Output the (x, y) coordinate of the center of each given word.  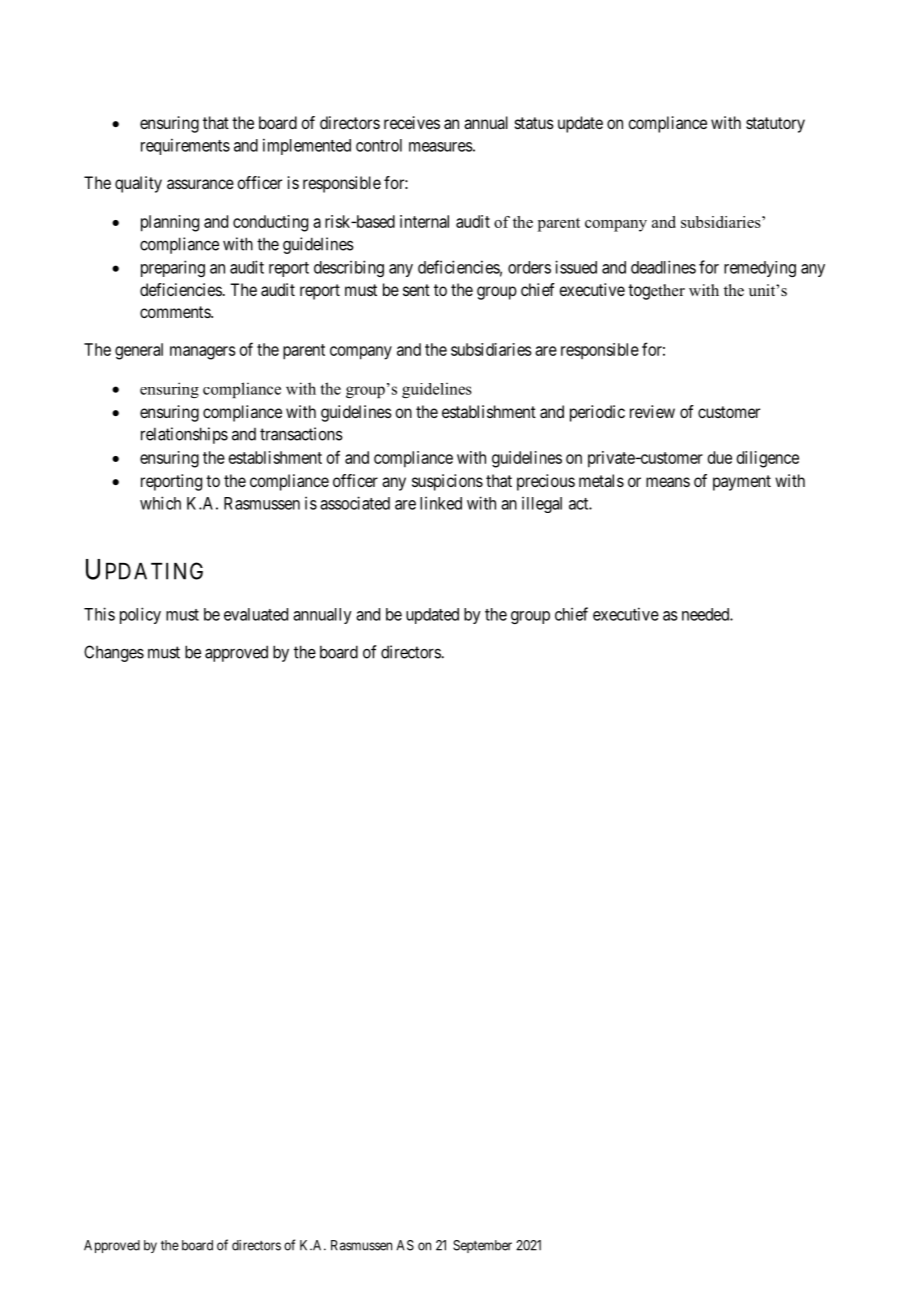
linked (441, 503)
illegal (542, 504)
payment (742, 483)
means (668, 482)
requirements (185, 146)
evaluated (256, 614)
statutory (775, 125)
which (160, 503)
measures (441, 147)
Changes (114, 653)
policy (140, 615)
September (482, 1246)
